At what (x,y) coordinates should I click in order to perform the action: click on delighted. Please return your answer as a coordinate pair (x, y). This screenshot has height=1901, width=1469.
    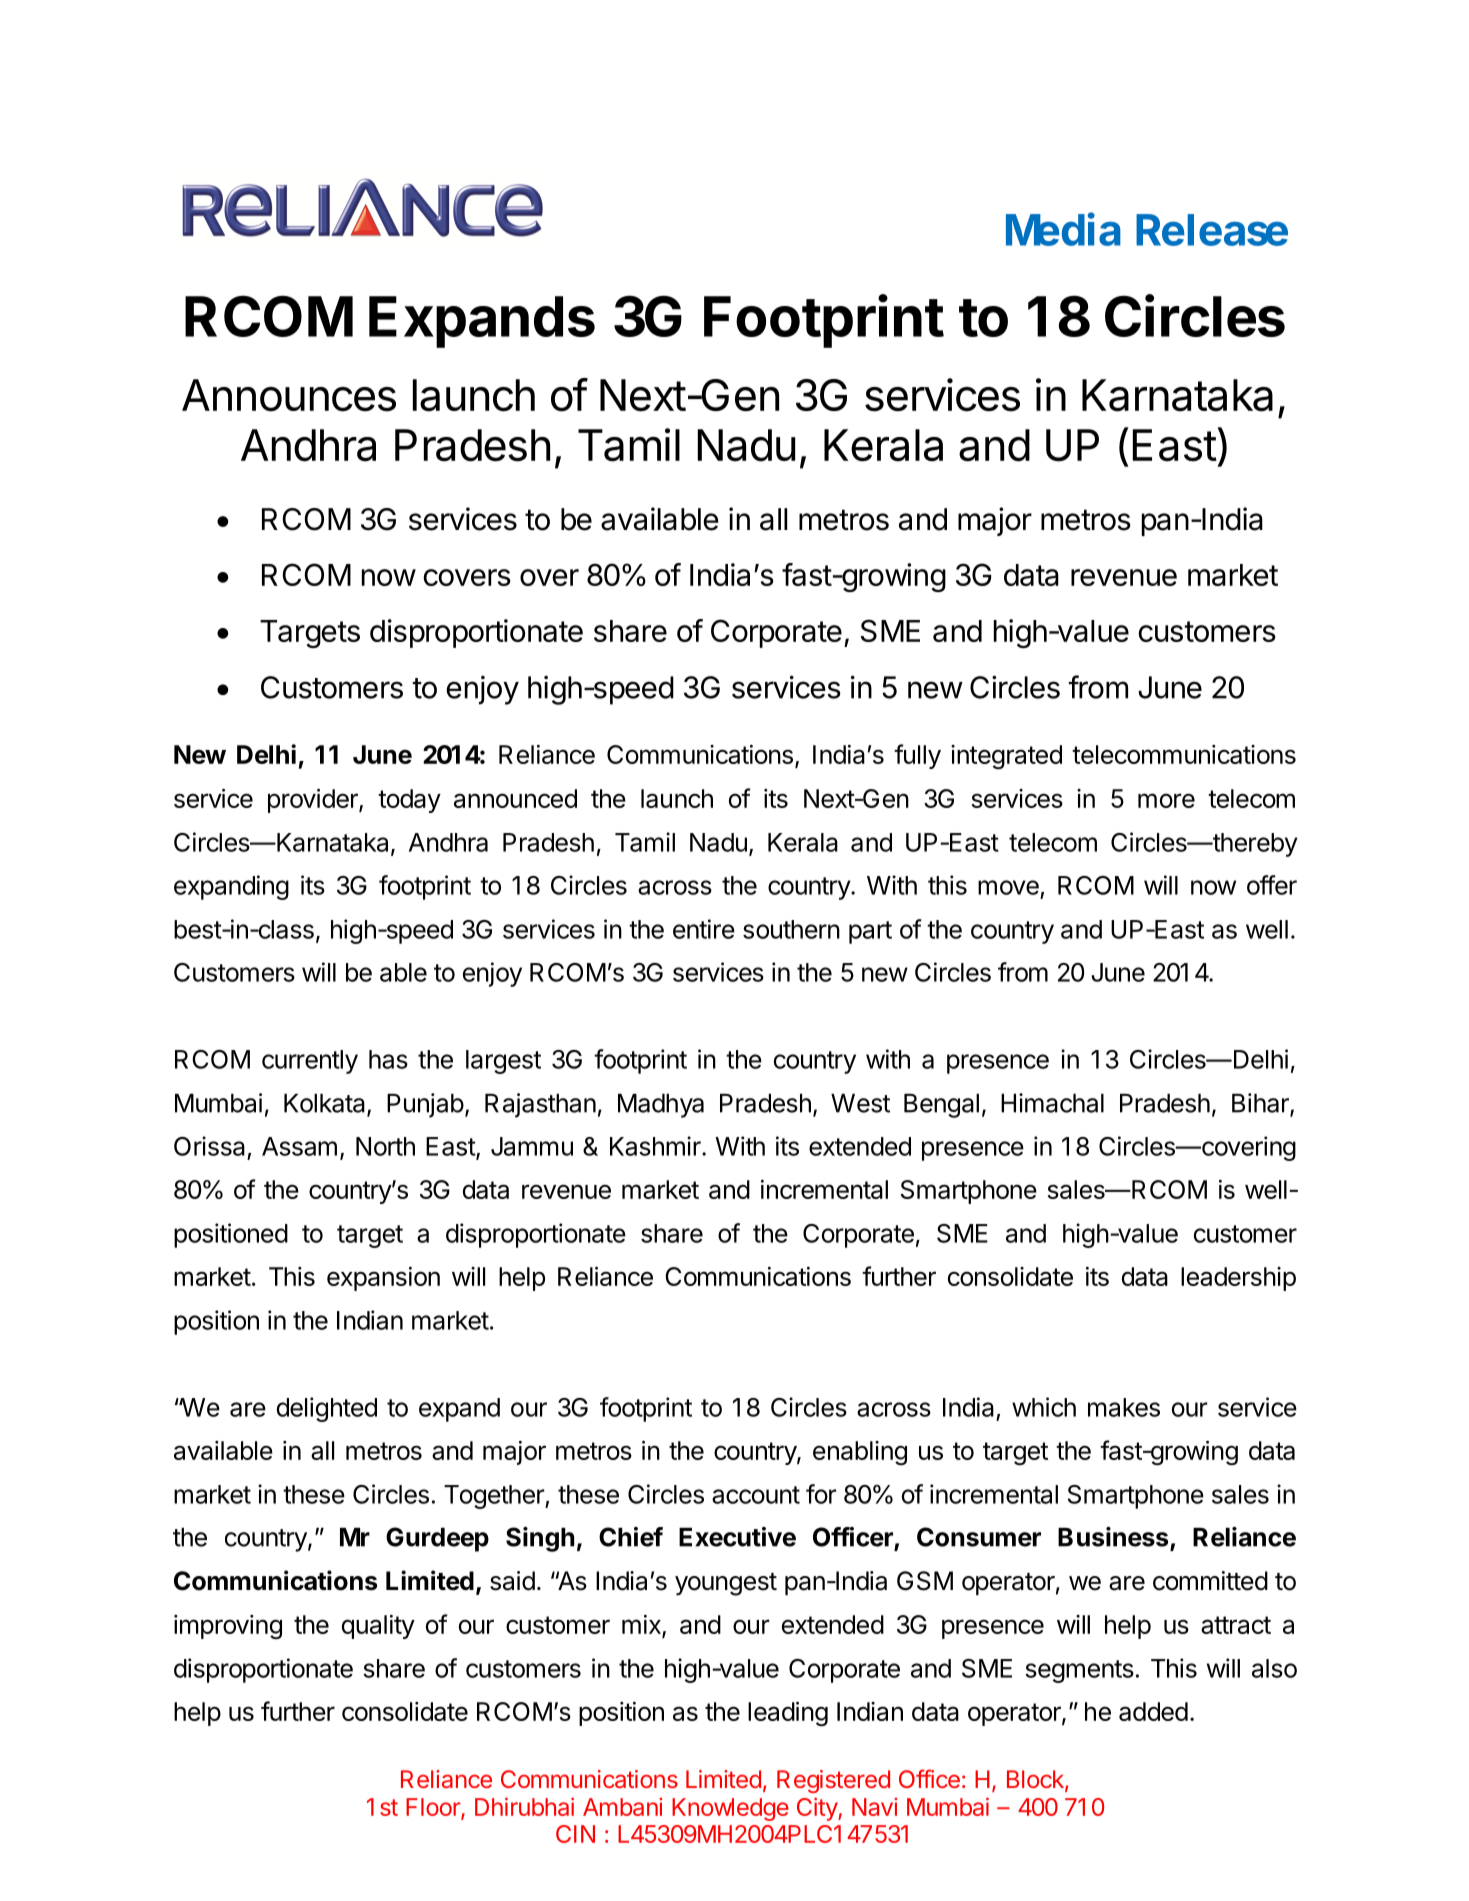
    Looking at the image, I should click on (327, 1409).
